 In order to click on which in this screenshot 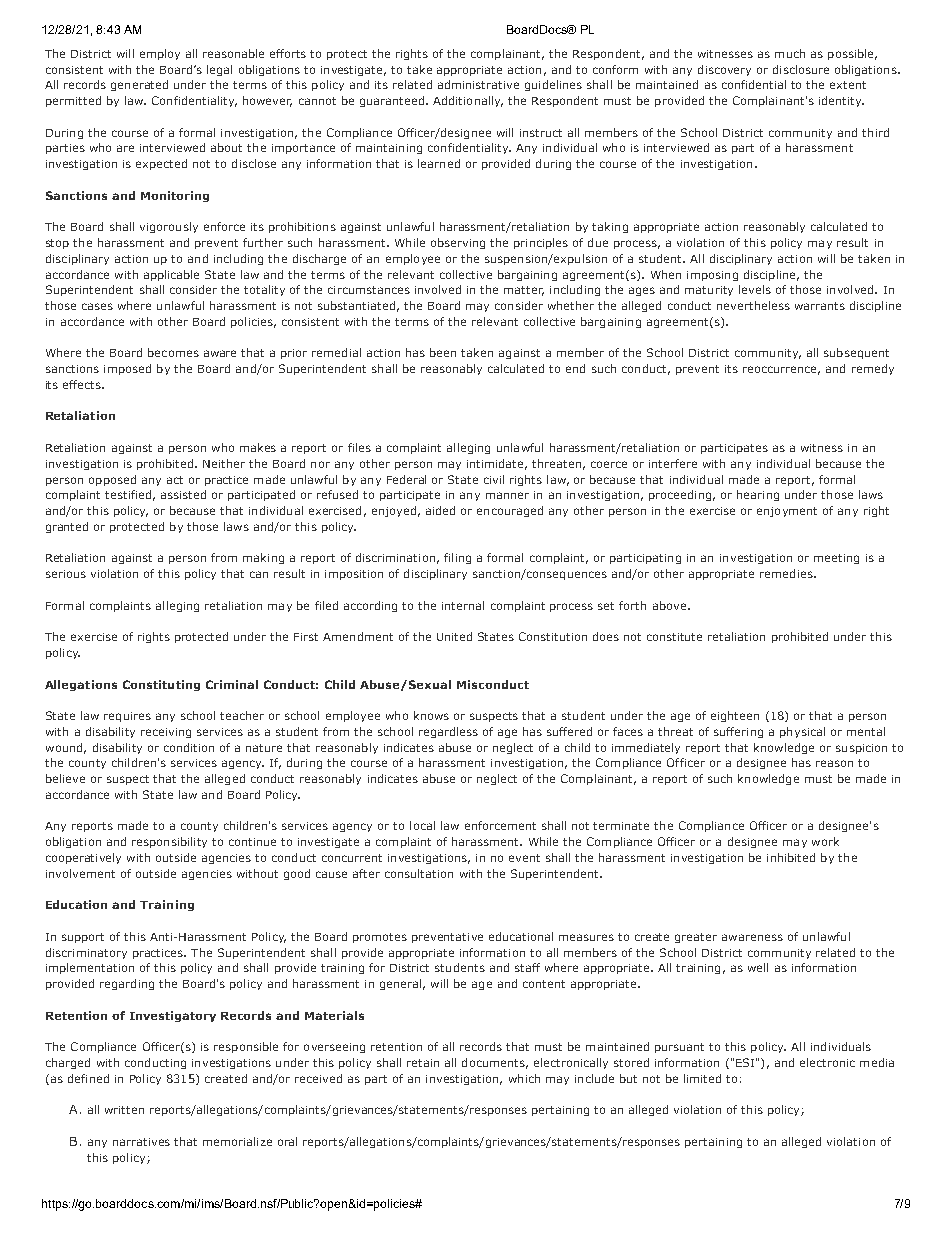, I will do `click(524, 1078)`.
